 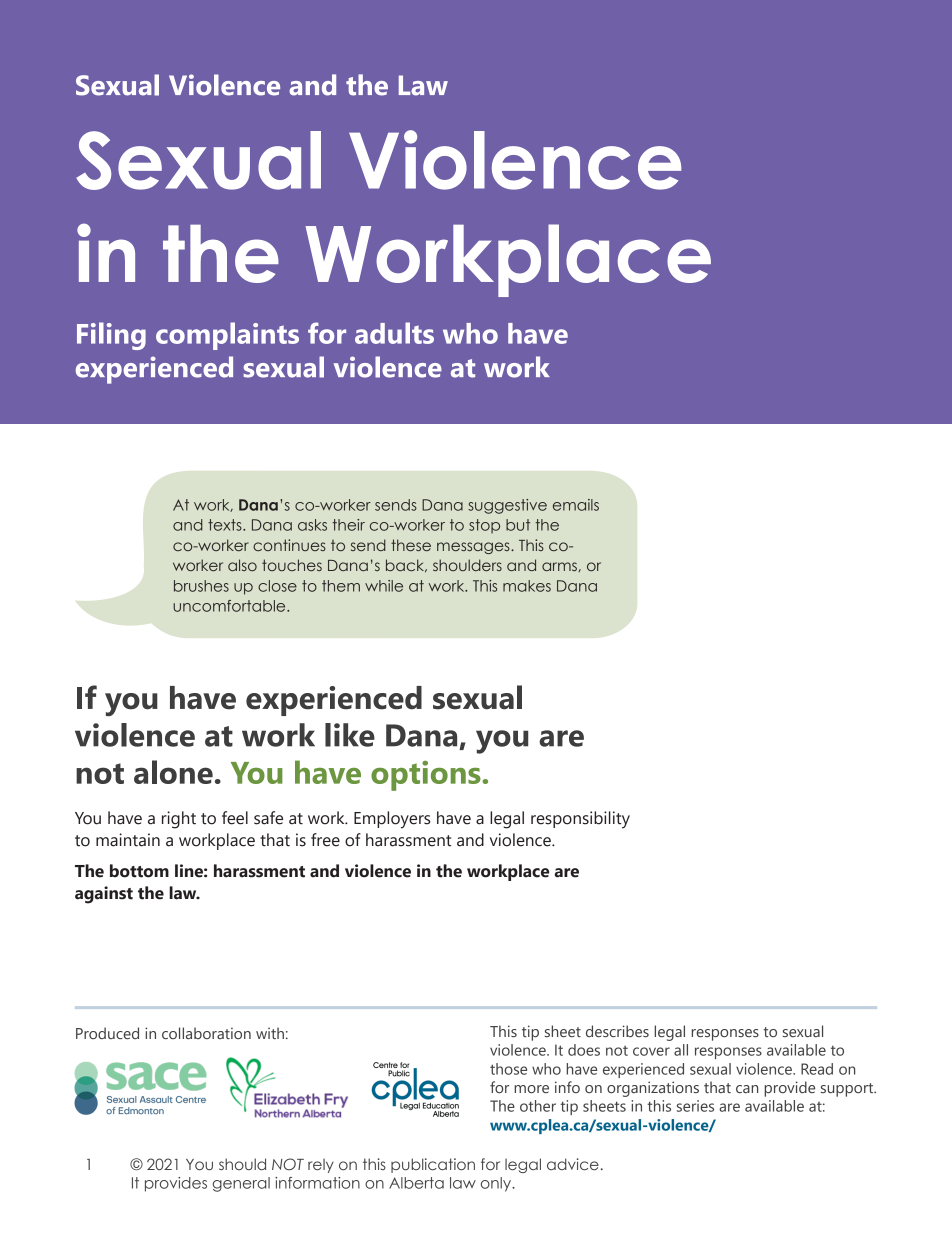 I want to click on describes, so click(x=617, y=1031).
